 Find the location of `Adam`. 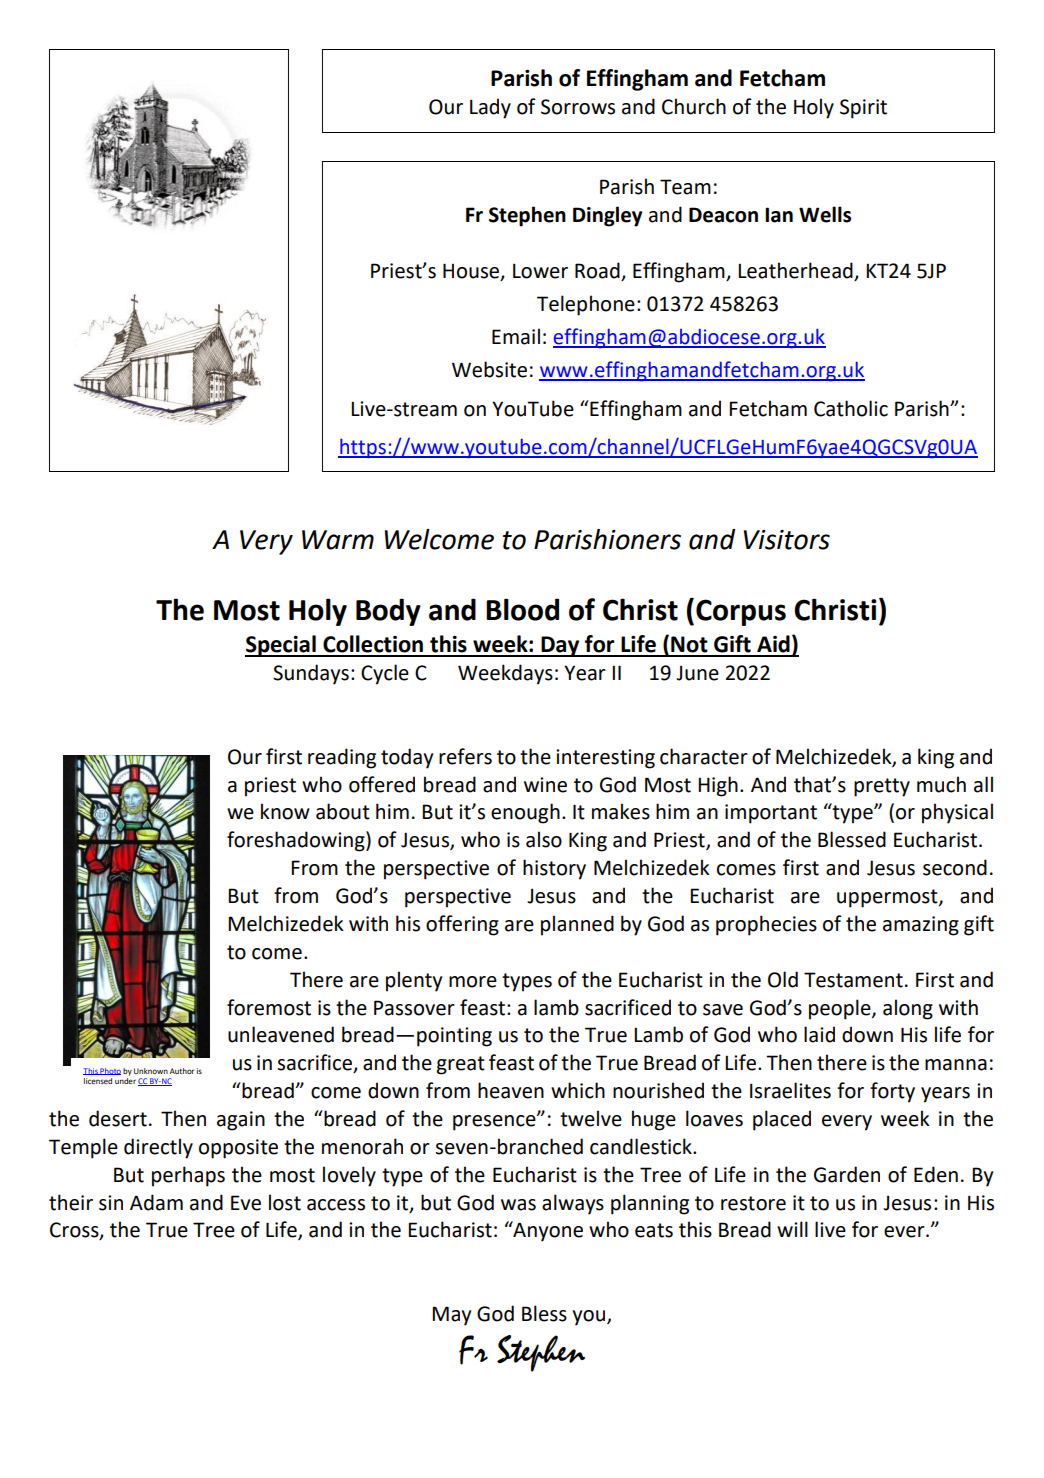

Adam is located at coordinates (156, 1202).
